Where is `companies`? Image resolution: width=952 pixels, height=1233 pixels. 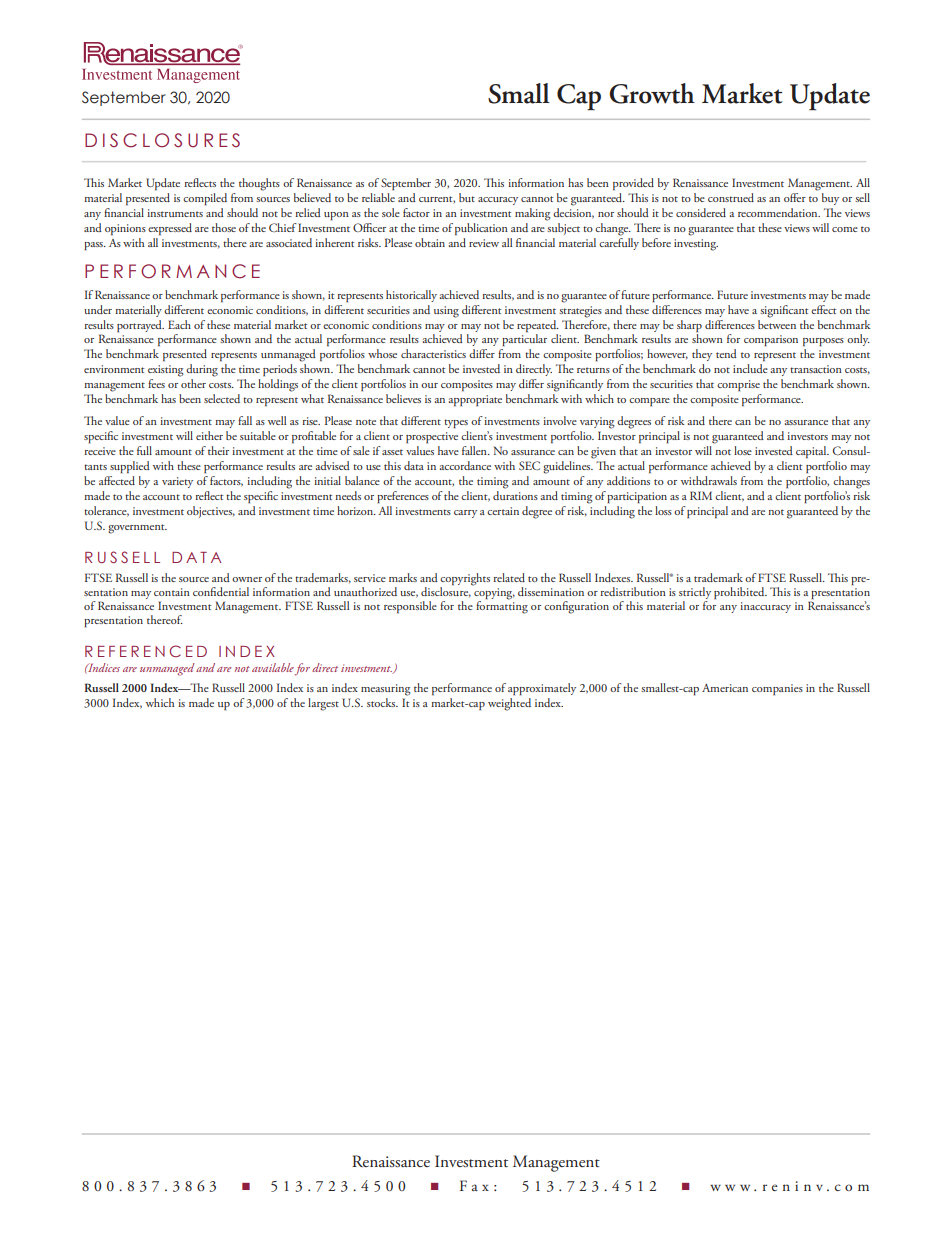
companies is located at coordinates (777, 689).
